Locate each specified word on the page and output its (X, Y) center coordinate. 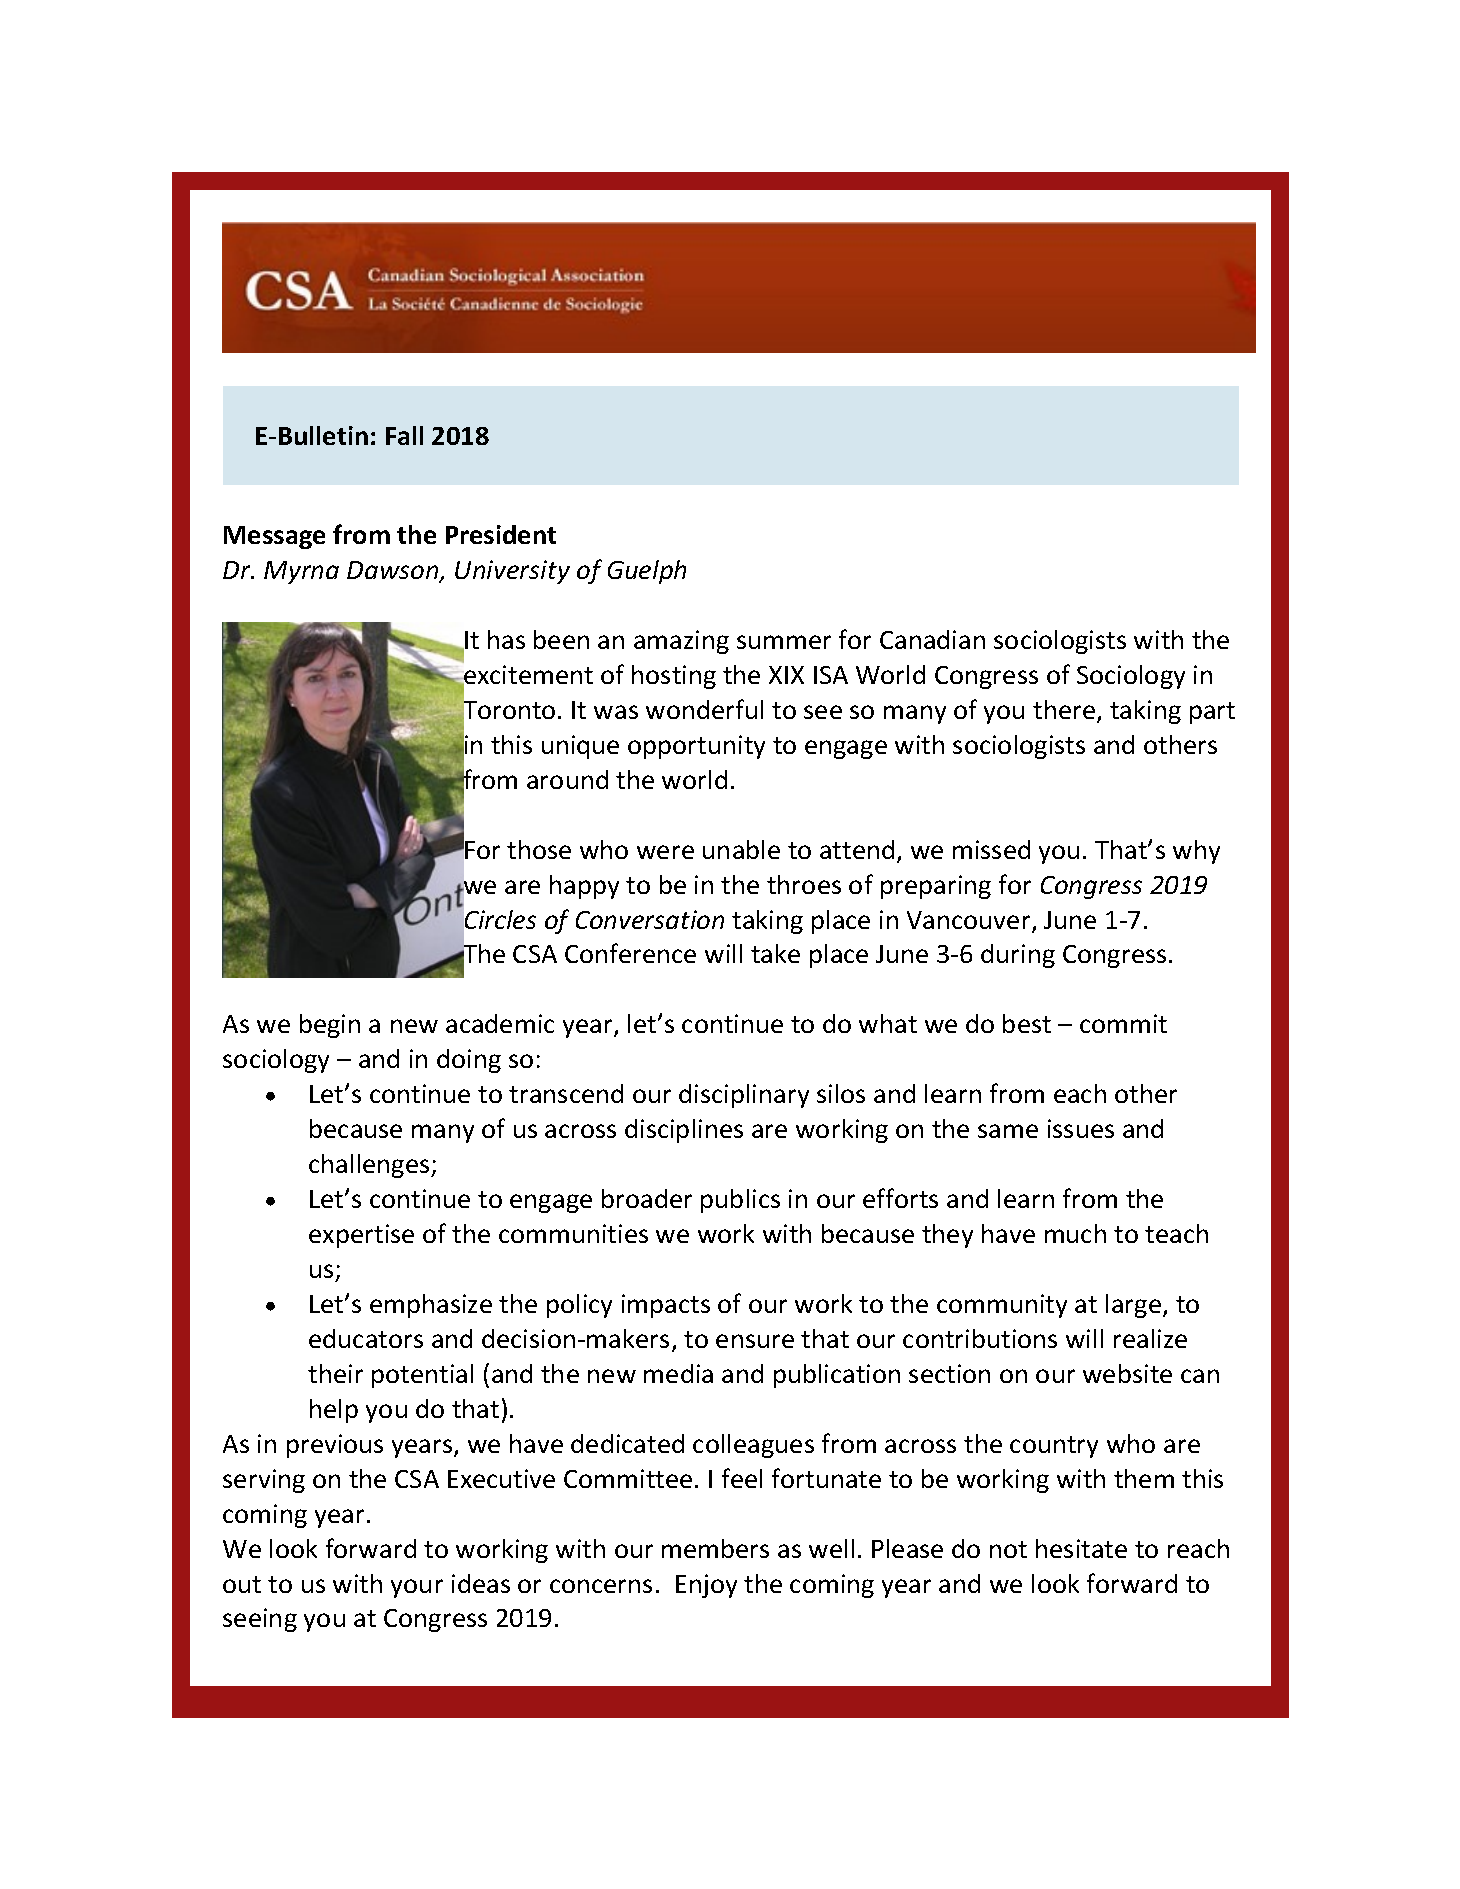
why (1196, 852)
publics (740, 1201)
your (417, 1588)
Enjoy (706, 1586)
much (1075, 1233)
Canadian (932, 639)
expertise (361, 1236)
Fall (404, 435)
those (539, 849)
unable (741, 849)
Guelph (647, 572)
